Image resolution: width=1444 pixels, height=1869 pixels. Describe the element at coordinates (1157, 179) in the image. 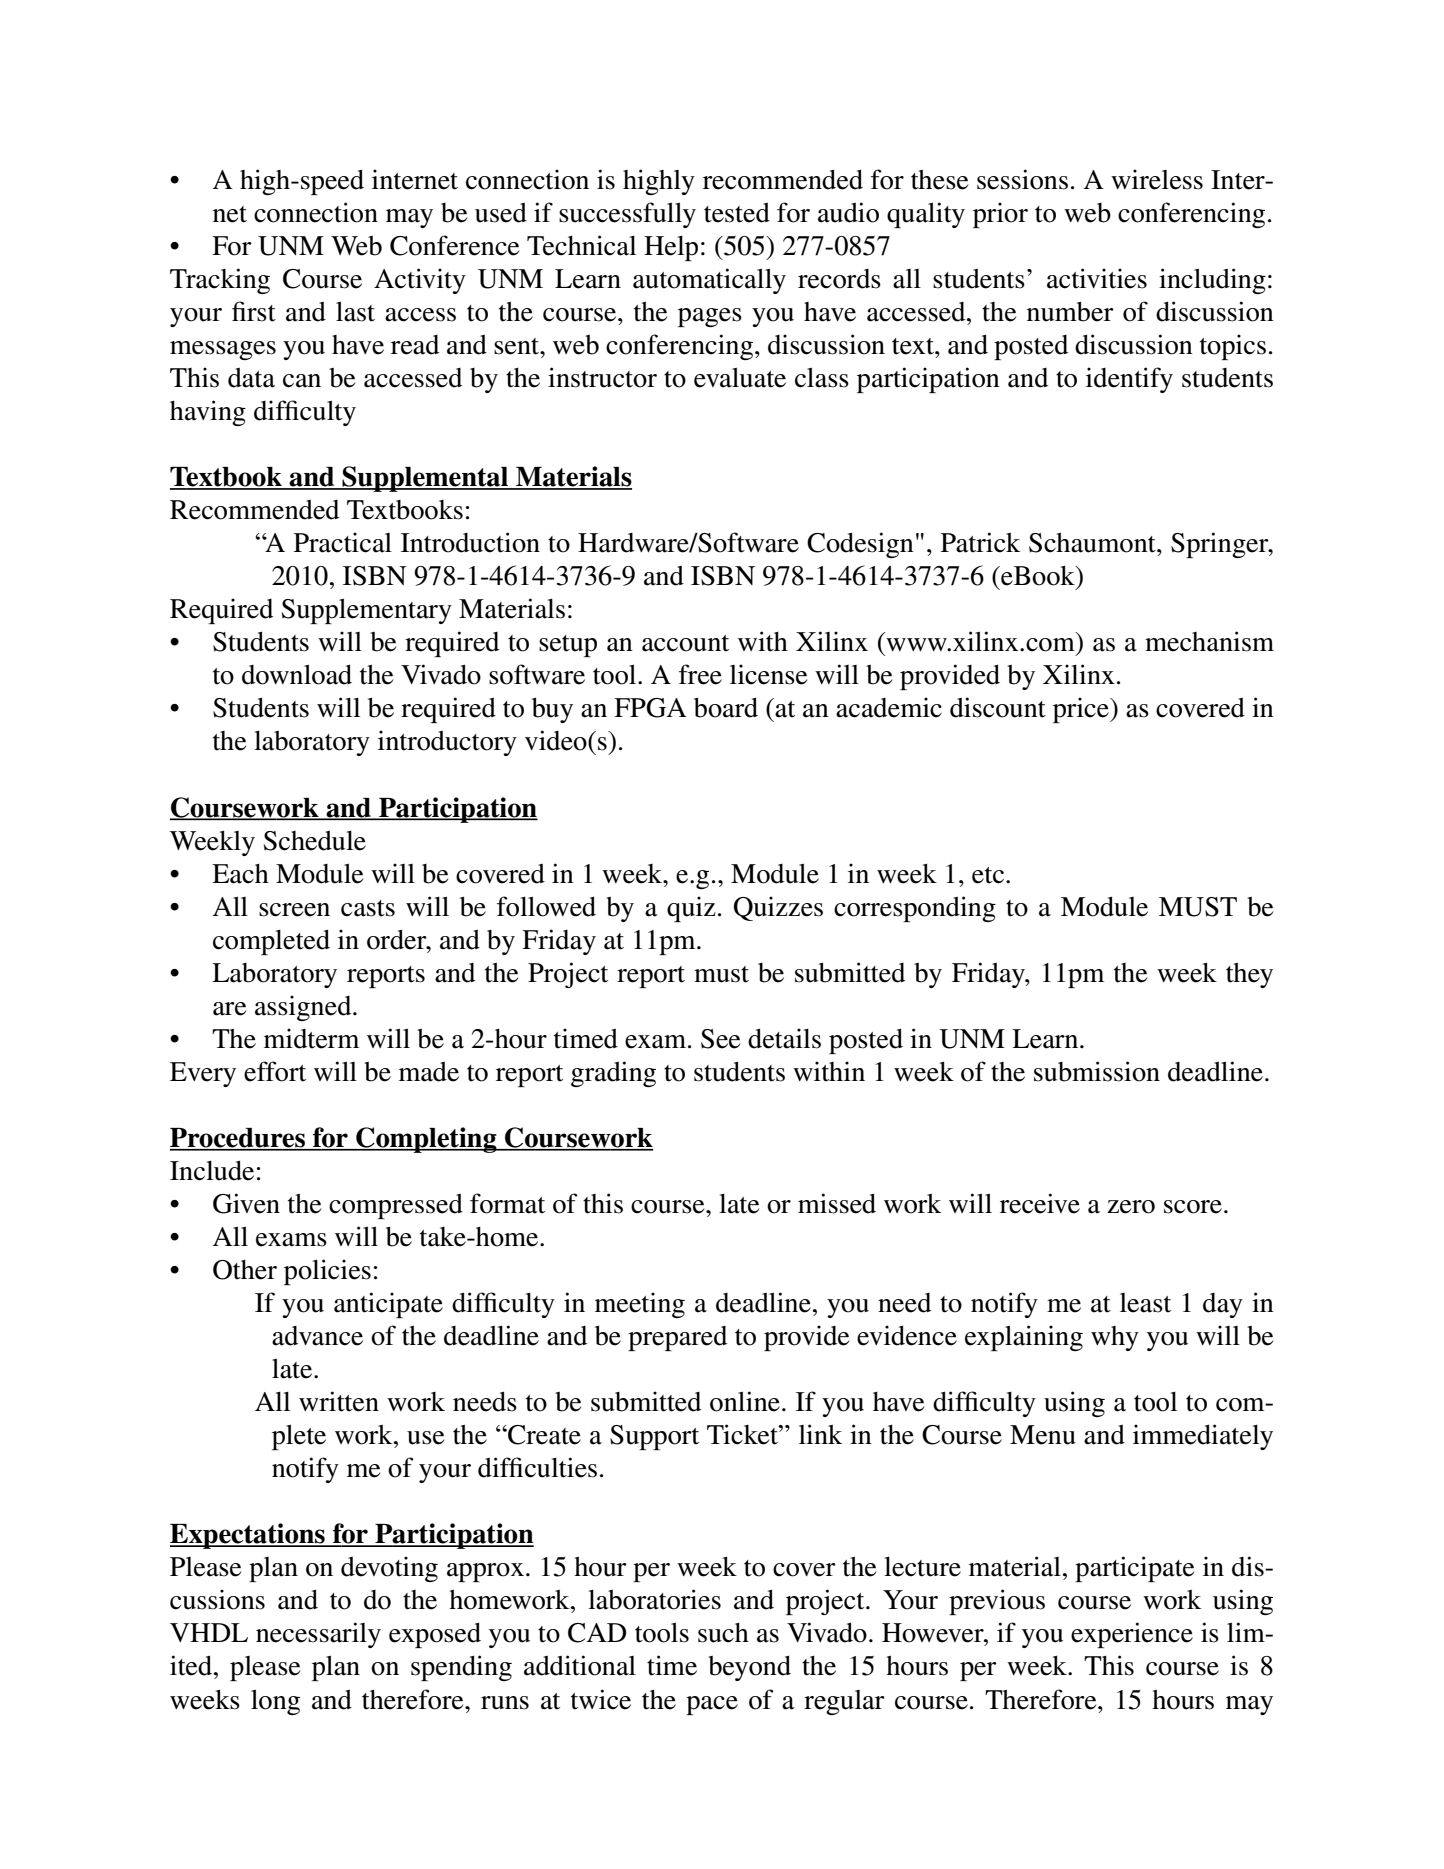

I see `wireless` at that location.
